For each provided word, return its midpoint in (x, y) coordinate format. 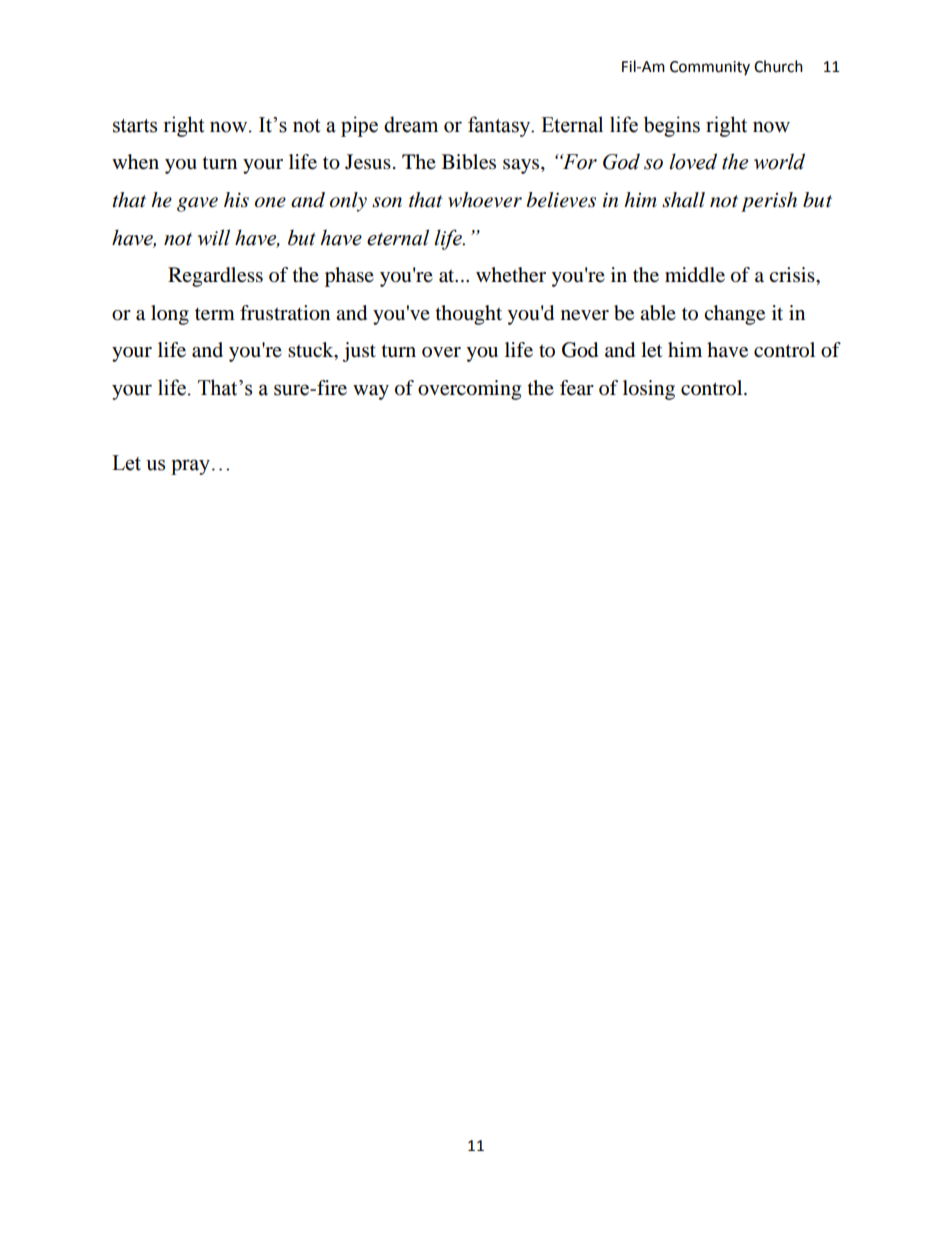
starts (135, 126)
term (215, 314)
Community (710, 68)
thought (469, 315)
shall (683, 200)
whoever (485, 200)
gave (197, 204)
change (734, 315)
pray (192, 467)
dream (411, 124)
